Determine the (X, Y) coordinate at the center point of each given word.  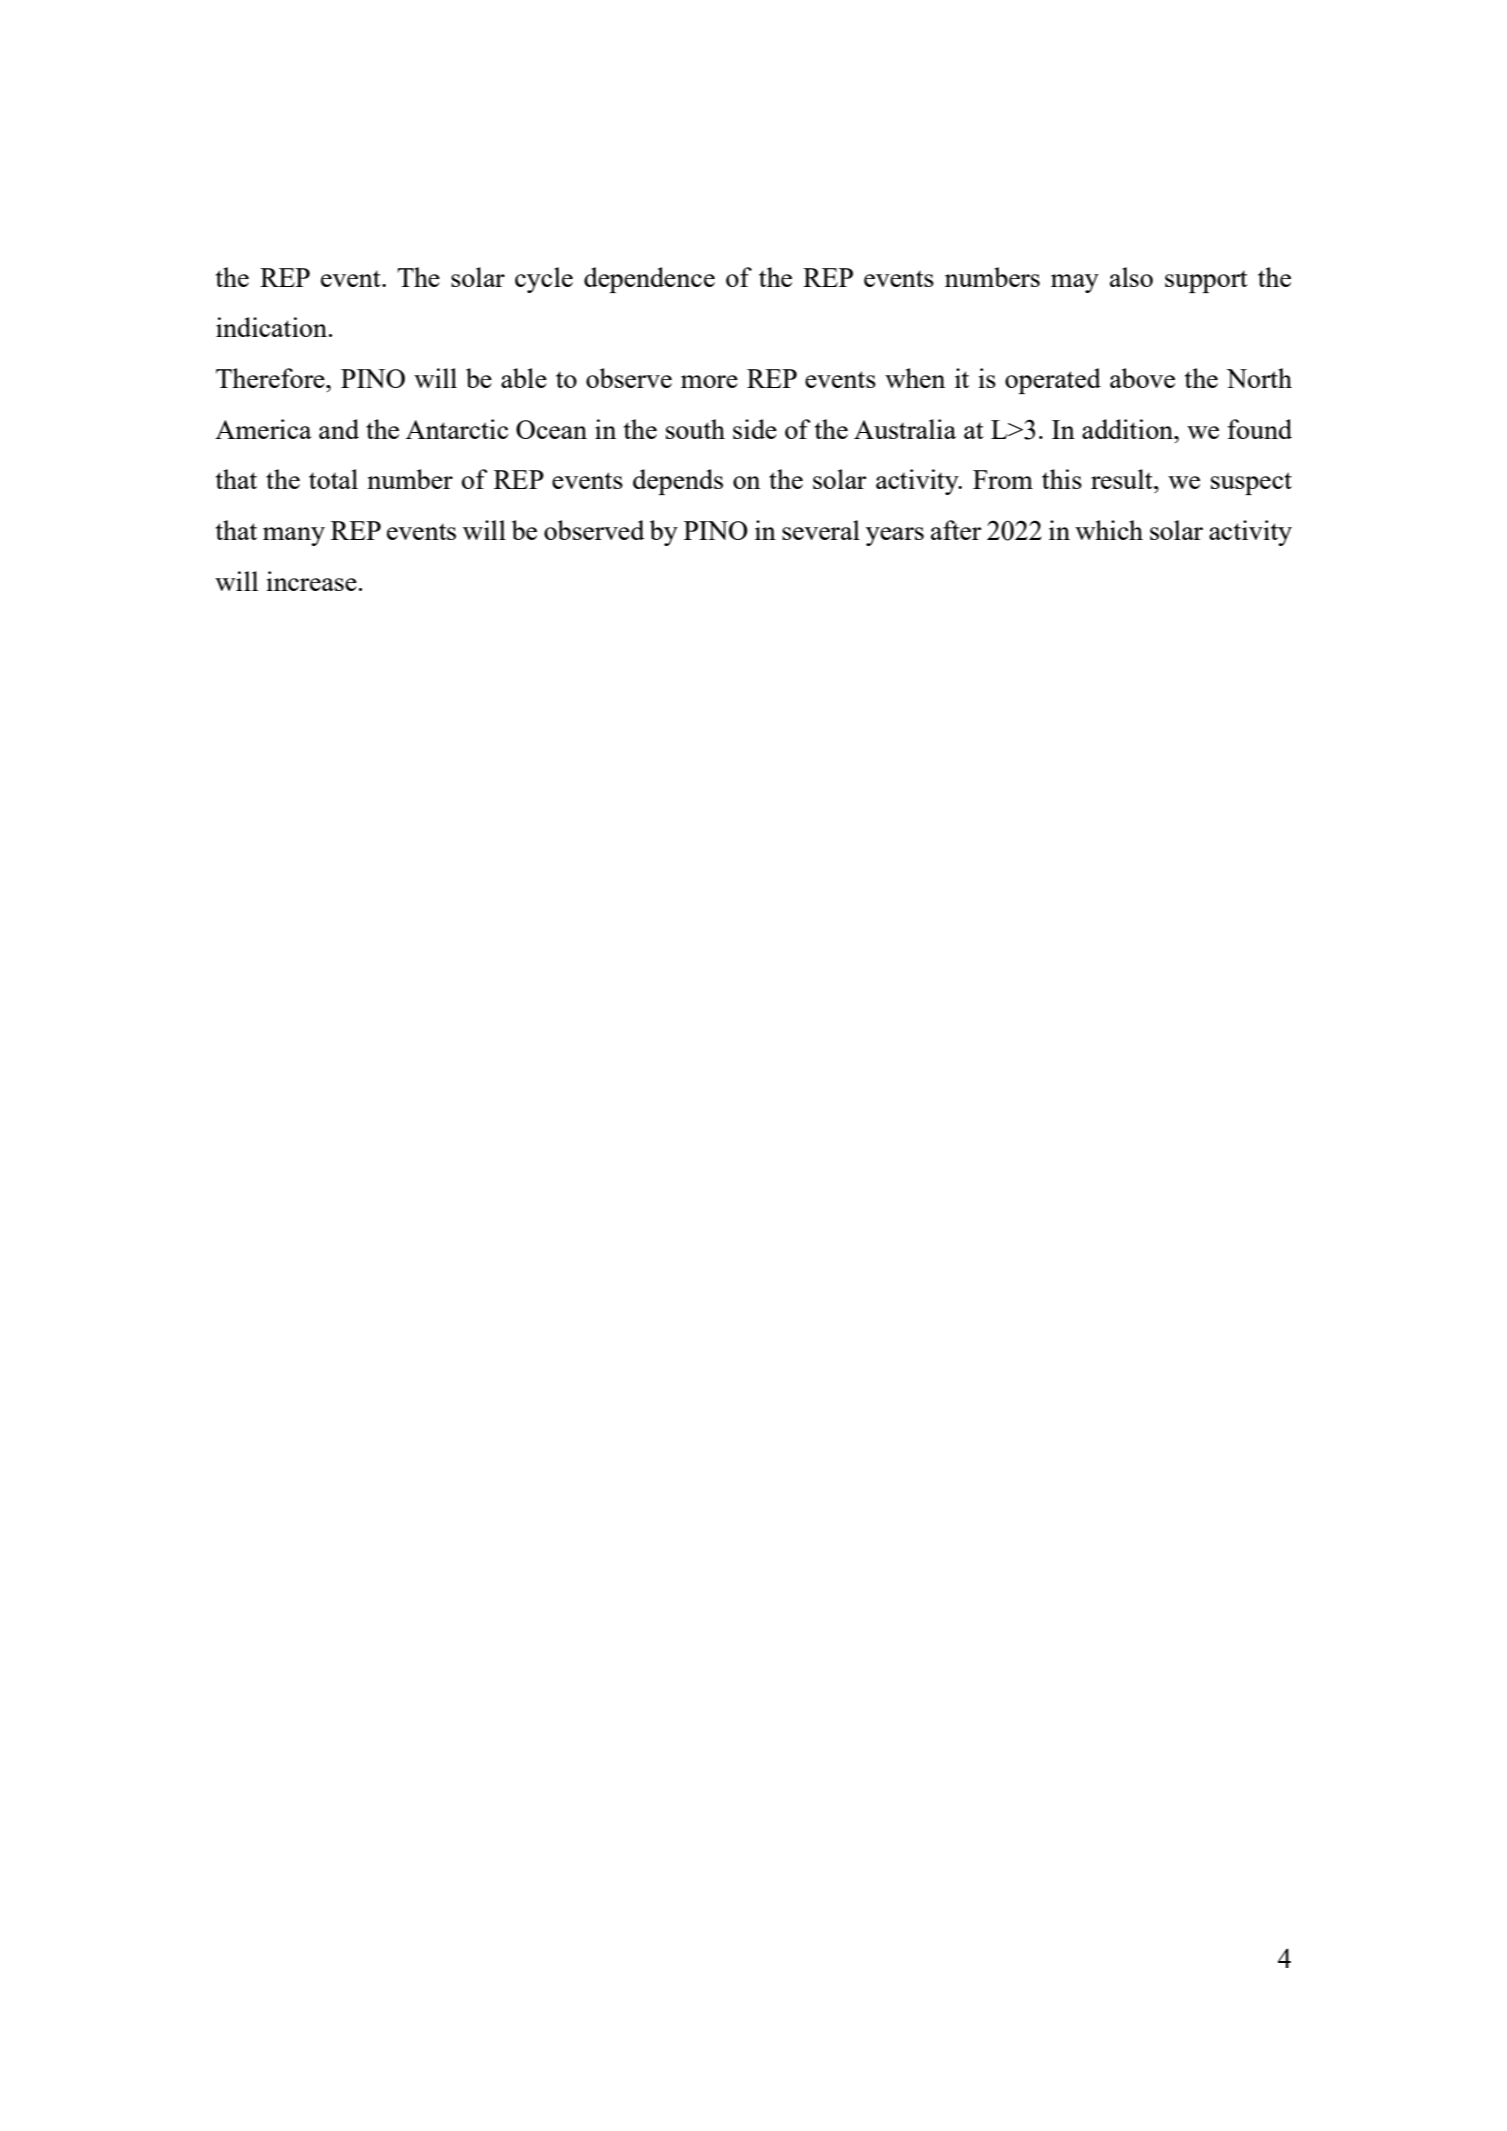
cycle (544, 280)
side (755, 429)
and (339, 429)
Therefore (271, 378)
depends (678, 482)
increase (311, 581)
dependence (649, 280)
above (1142, 378)
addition (1129, 429)
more (709, 381)
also (1131, 277)
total (333, 479)
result (1123, 479)
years (895, 536)
